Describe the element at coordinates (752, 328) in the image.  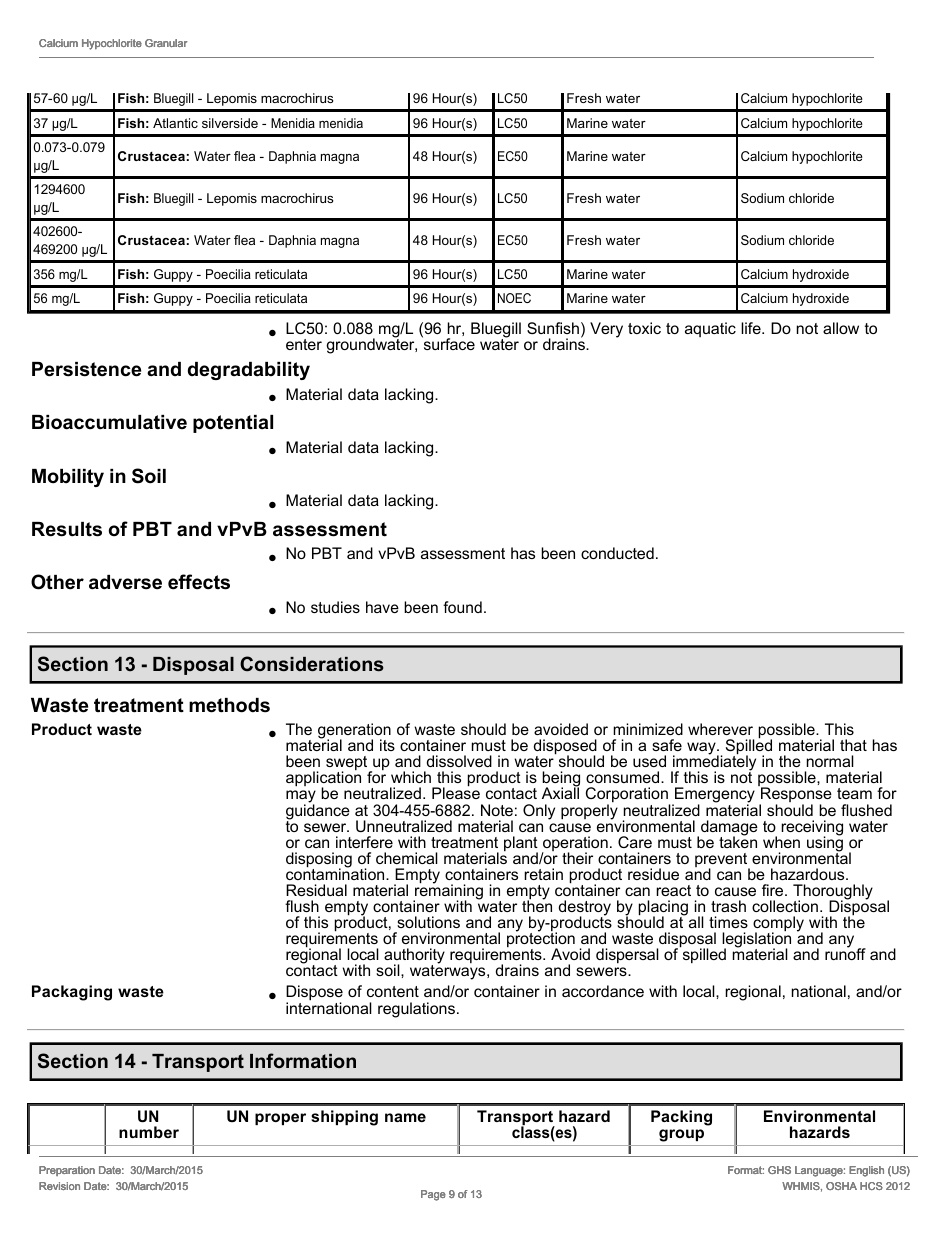
I see `life` at that location.
